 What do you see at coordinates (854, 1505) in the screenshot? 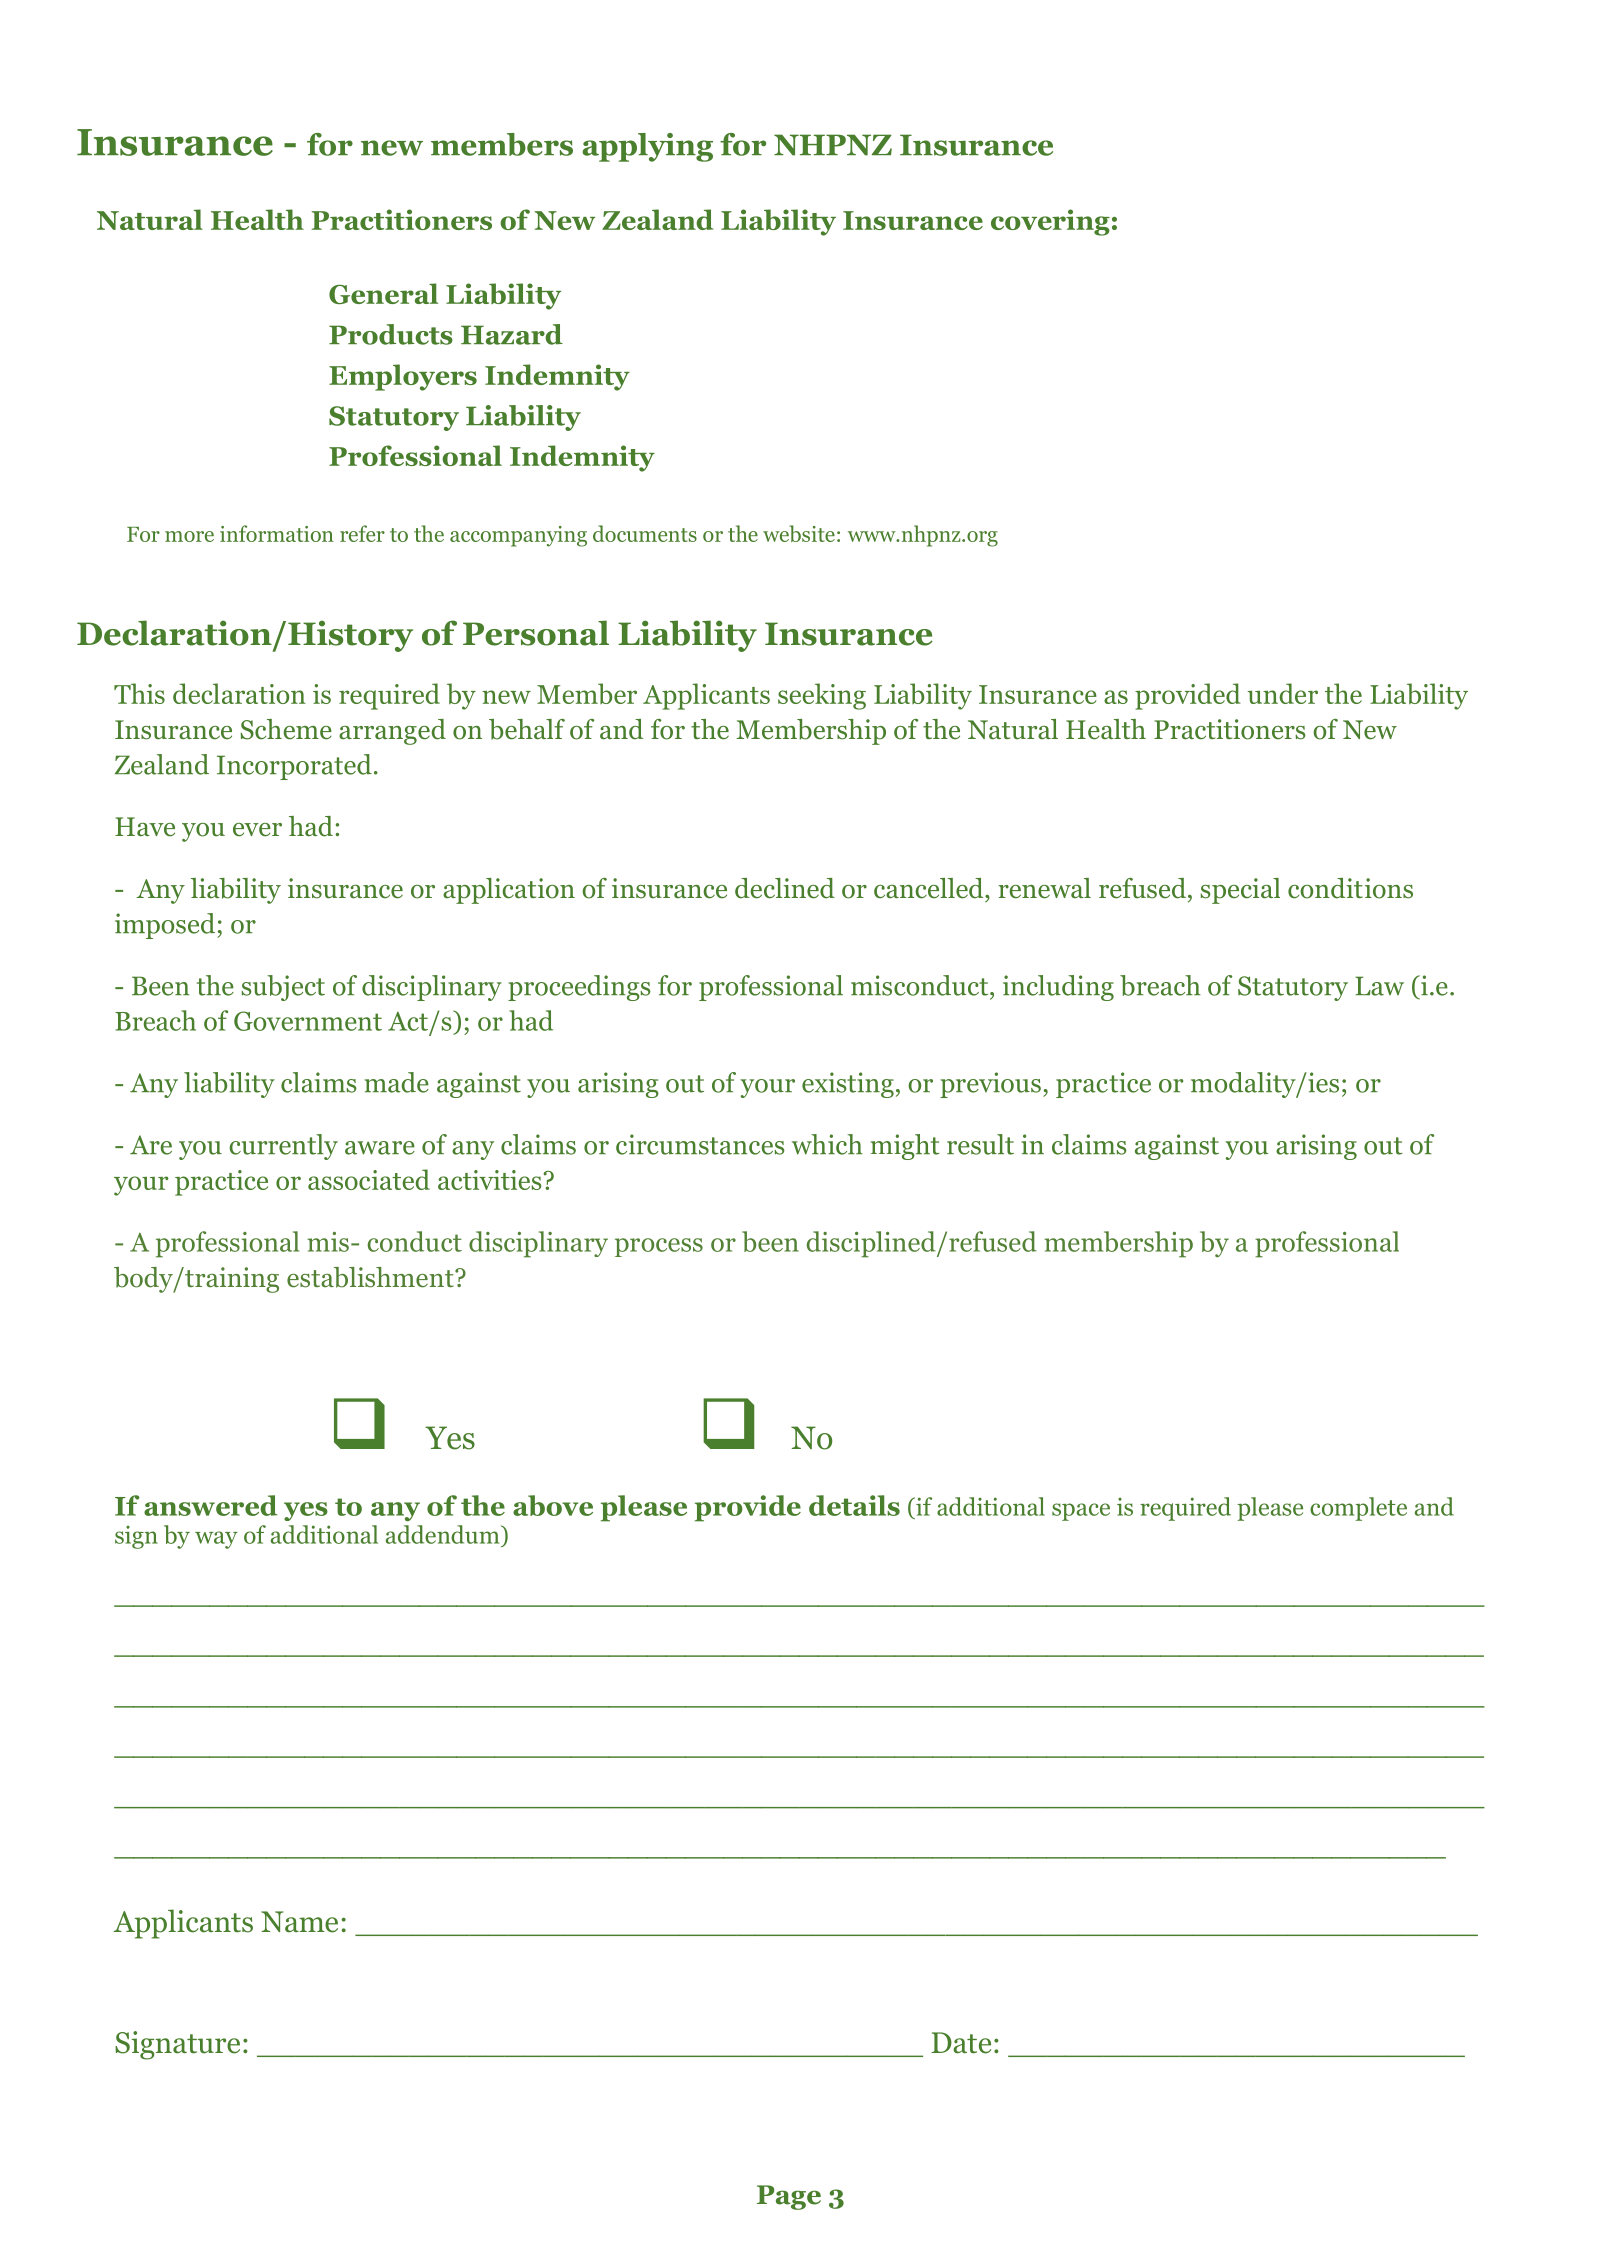
I see `details` at bounding box center [854, 1505].
